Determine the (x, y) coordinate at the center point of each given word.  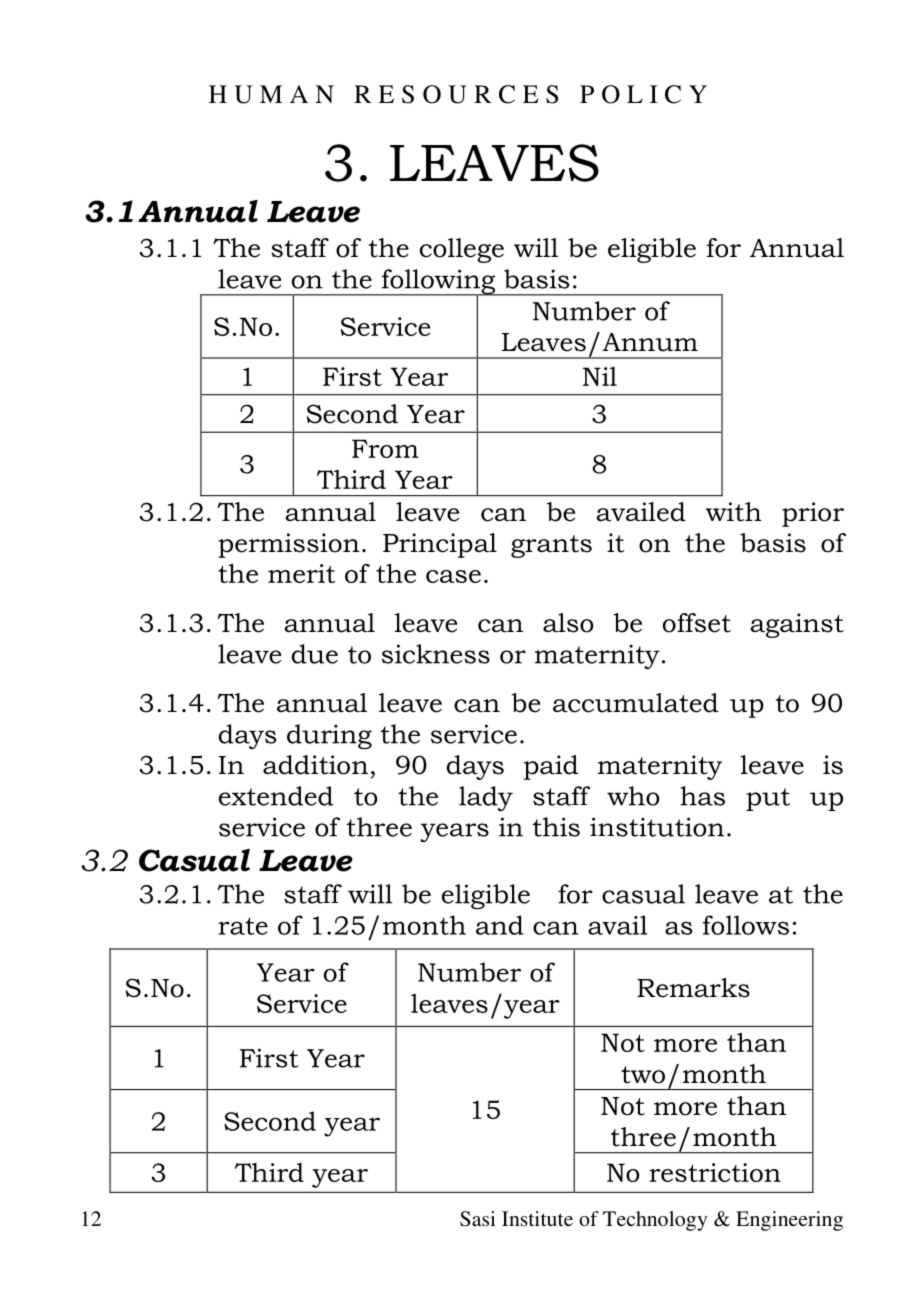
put (768, 799)
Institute (537, 1218)
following (438, 283)
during (329, 736)
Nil (600, 376)
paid (551, 767)
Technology (655, 1221)
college (462, 250)
